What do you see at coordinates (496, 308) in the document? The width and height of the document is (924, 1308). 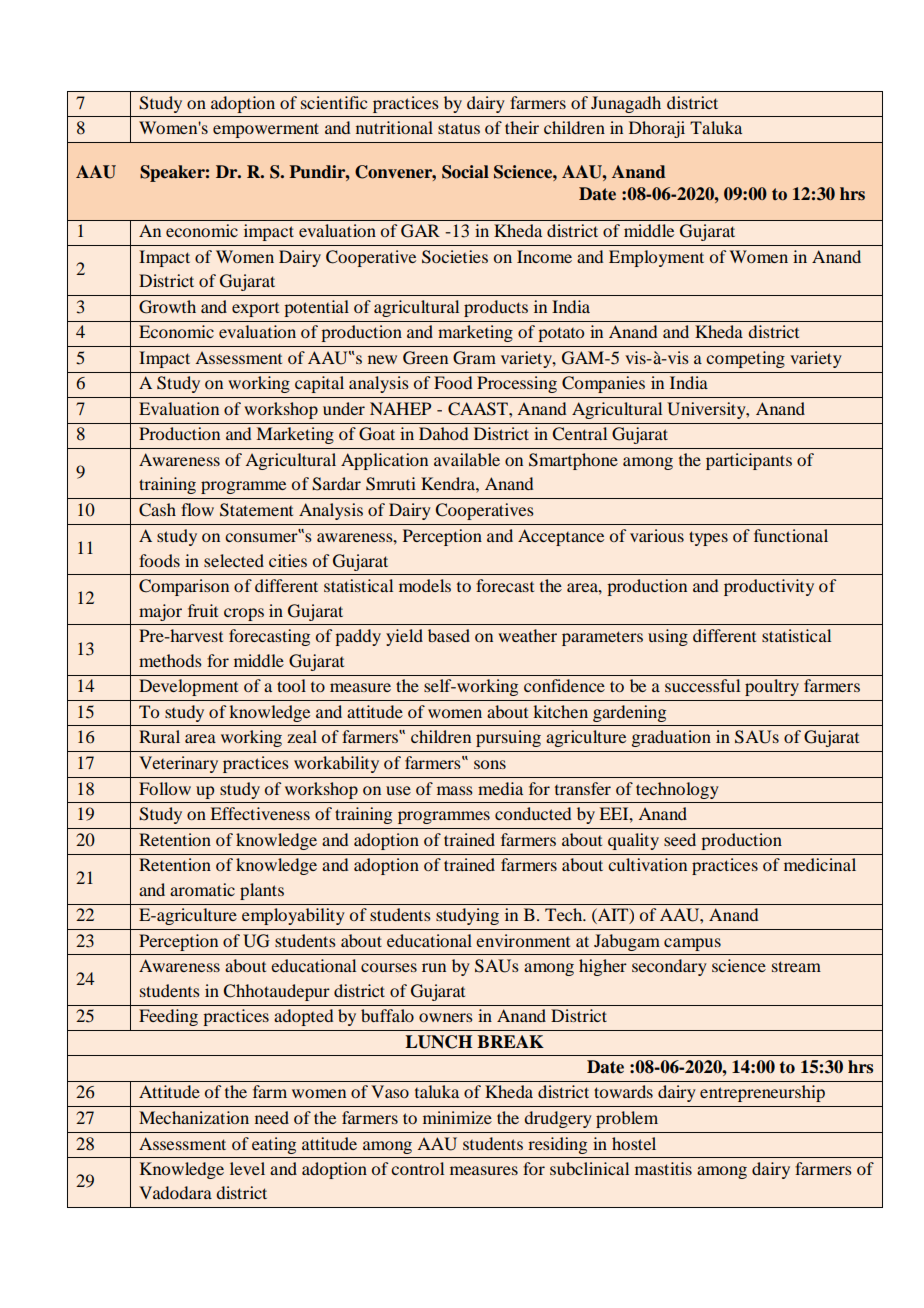 I see `products` at bounding box center [496, 308].
